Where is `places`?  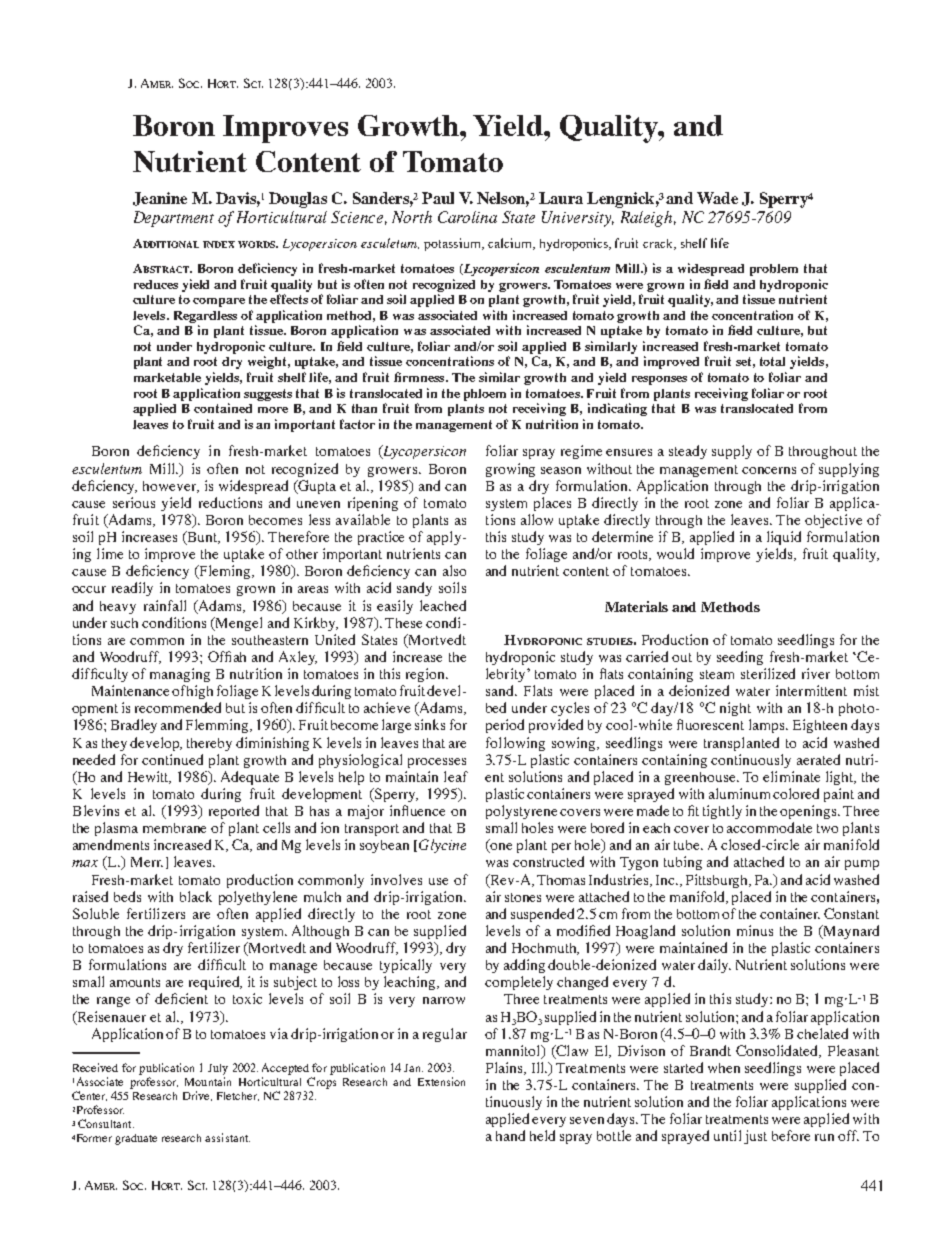
places is located at coordinates (552, 504).
